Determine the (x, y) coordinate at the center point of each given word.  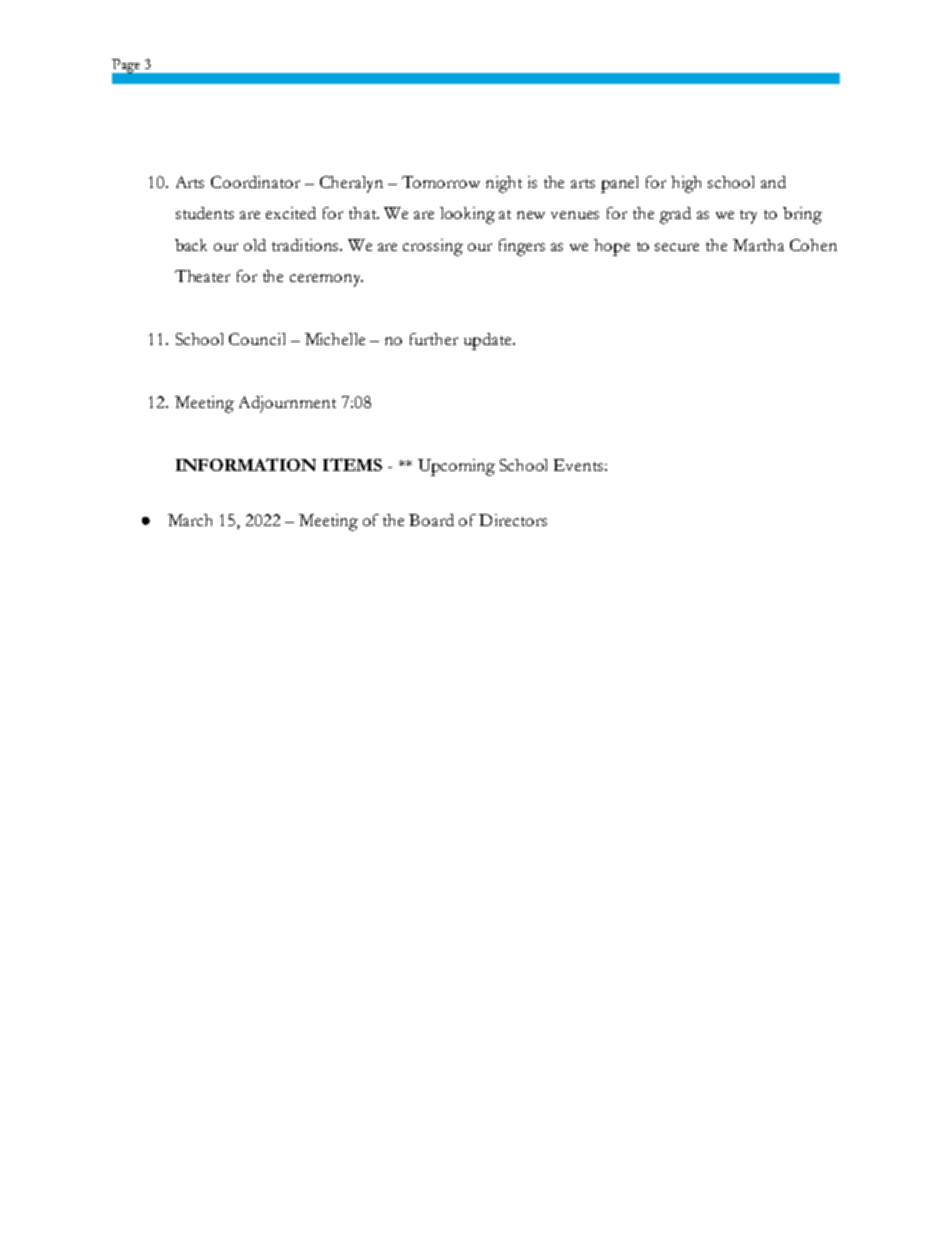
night (504, 184)
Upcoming (456, 467)
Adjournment (287, 404)
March (190, 520)
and (773, 182)
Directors (513, 520)
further (434, 339)
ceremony (326, 280)
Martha (758, 245)
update (489, 341)
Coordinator (255, 182)
